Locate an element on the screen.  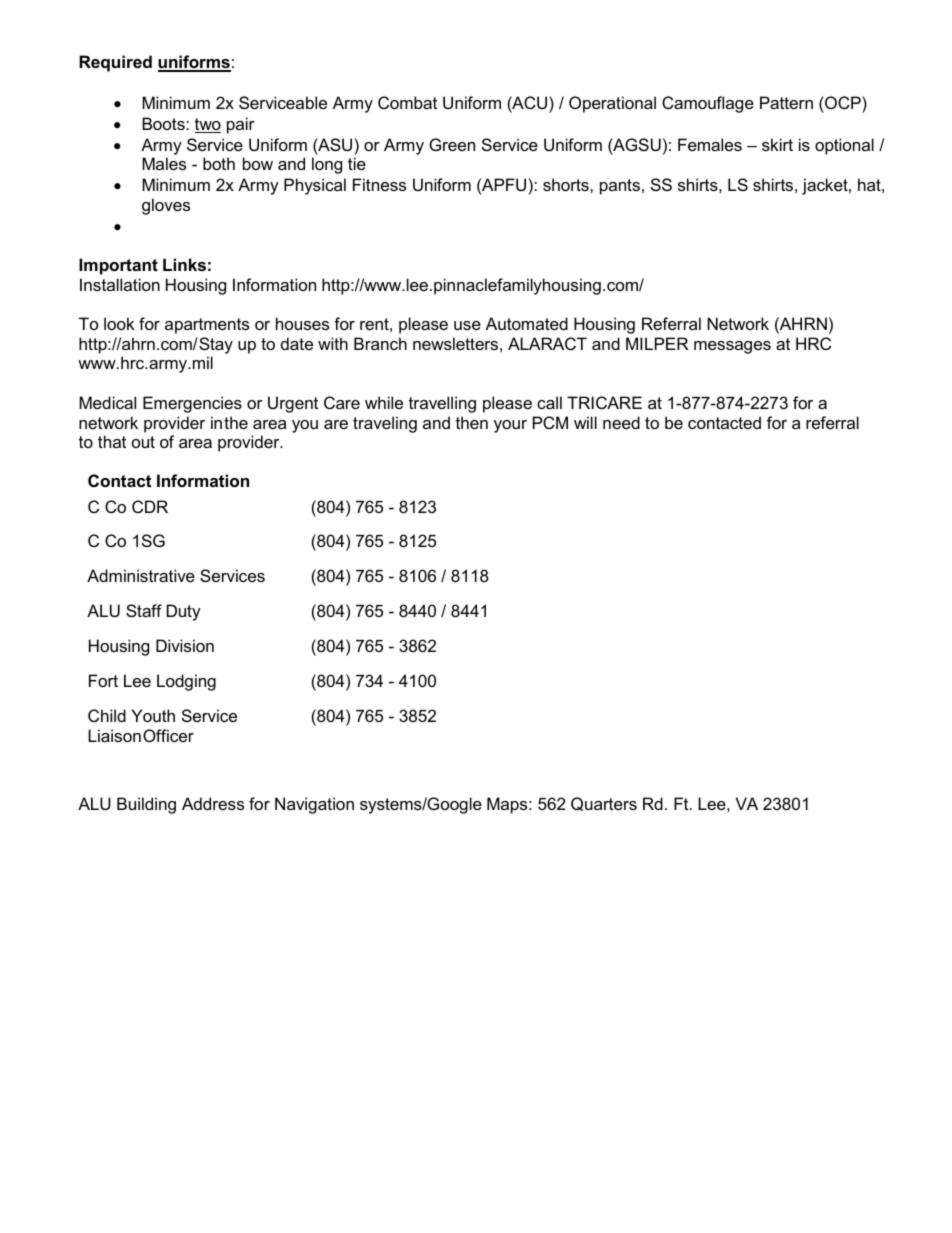
Quarters is located at coordinates (604, 804).
